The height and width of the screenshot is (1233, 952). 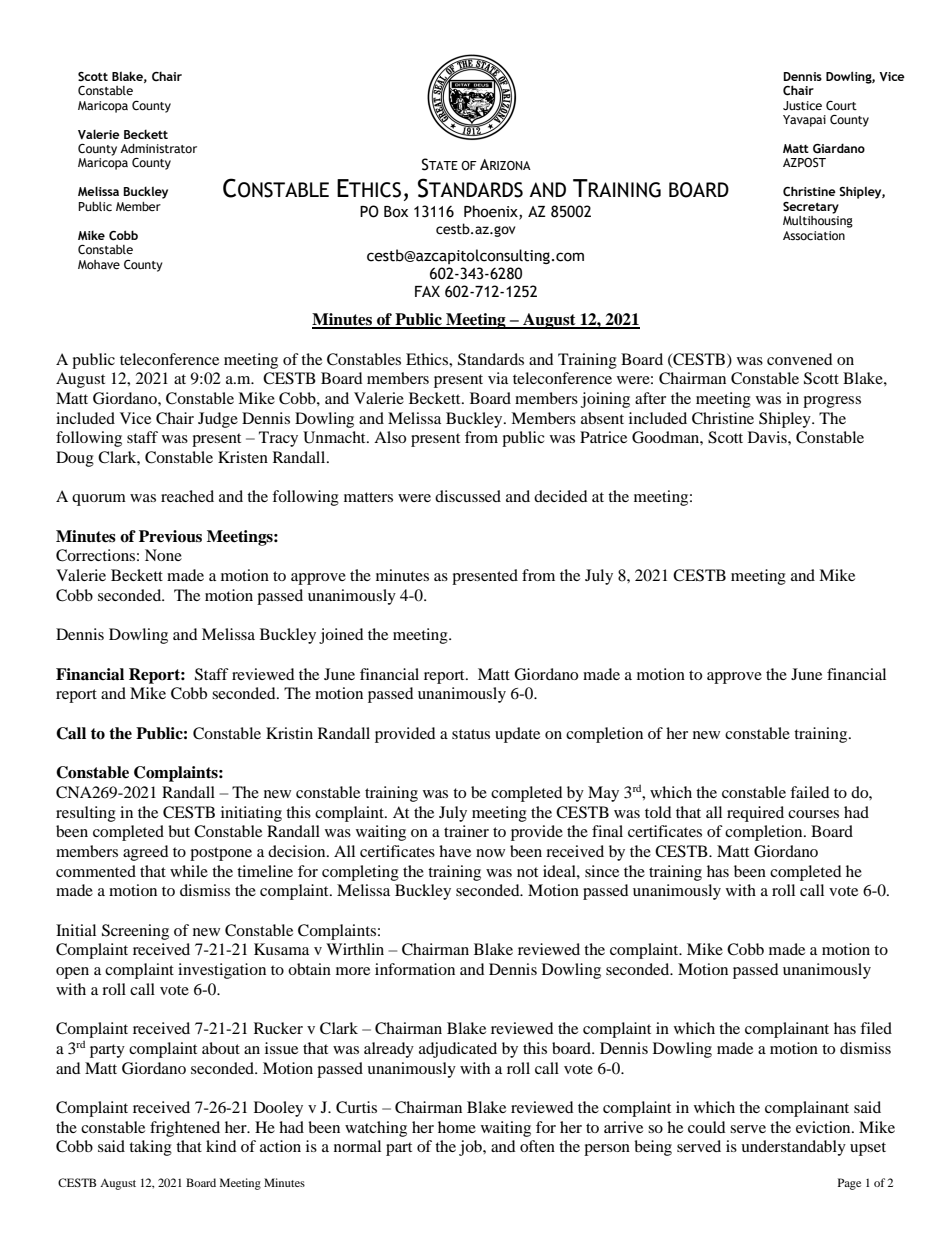 What do you see at coordinates (187, 496) in the screenshot?
I see `reached` at bounding box center [187, 496].
